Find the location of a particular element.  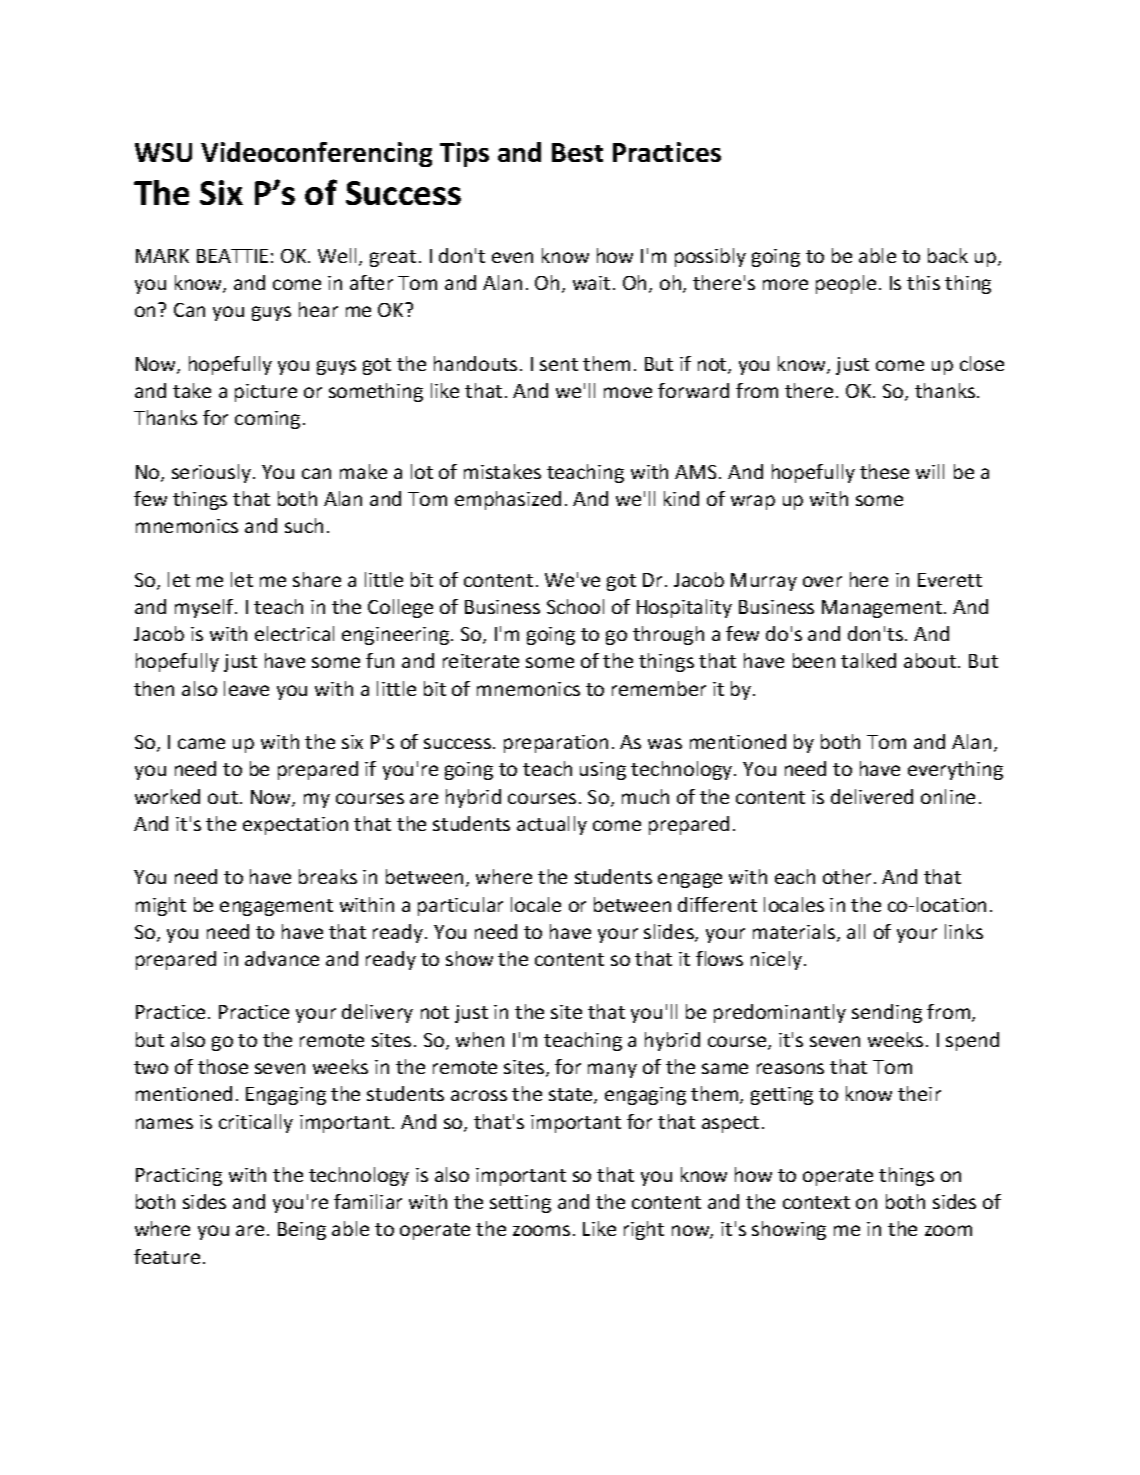

breaks is located at coordinates (328, 876).
